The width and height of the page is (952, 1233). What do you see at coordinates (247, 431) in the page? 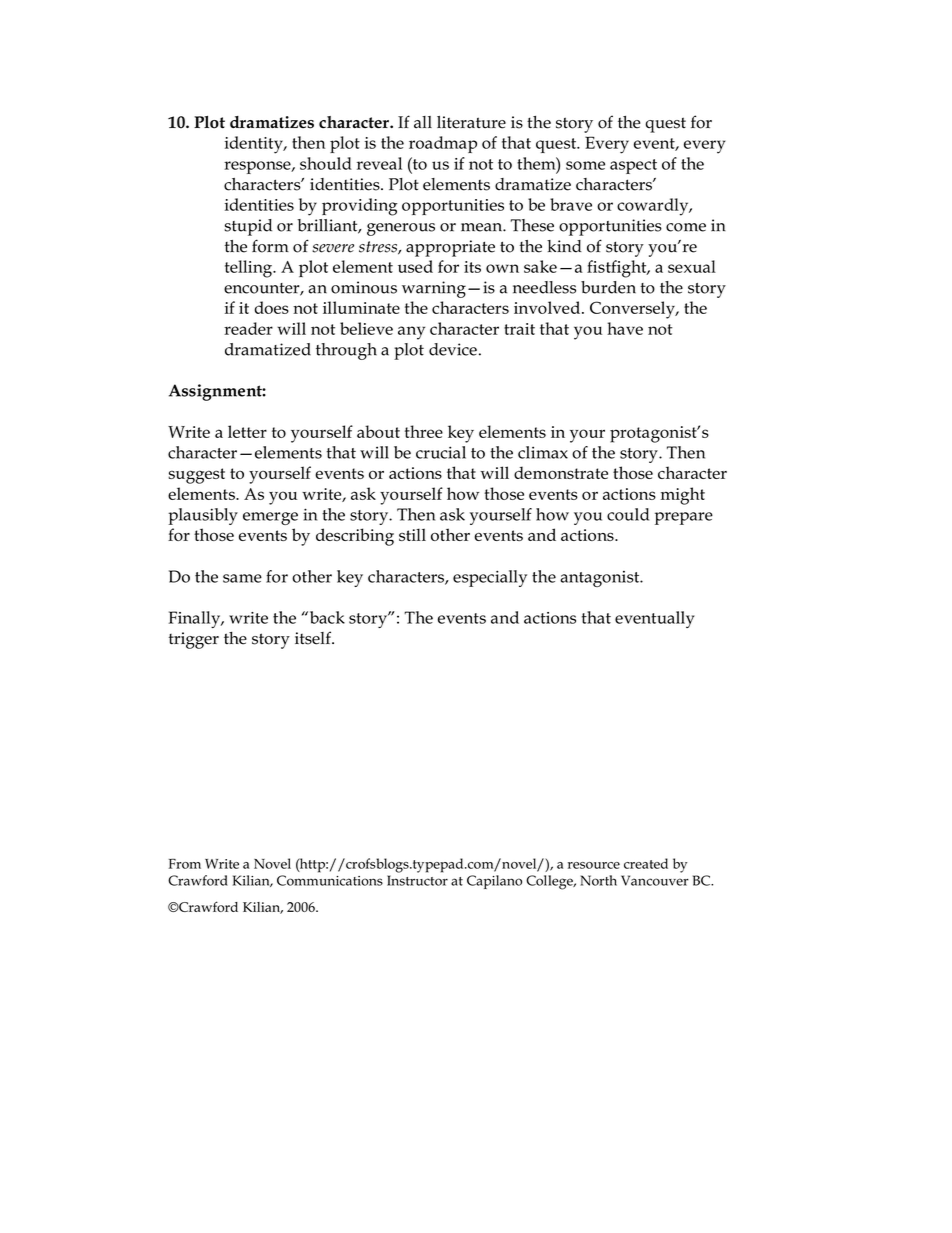
I see `letter` at bounding box center [247, 431].
